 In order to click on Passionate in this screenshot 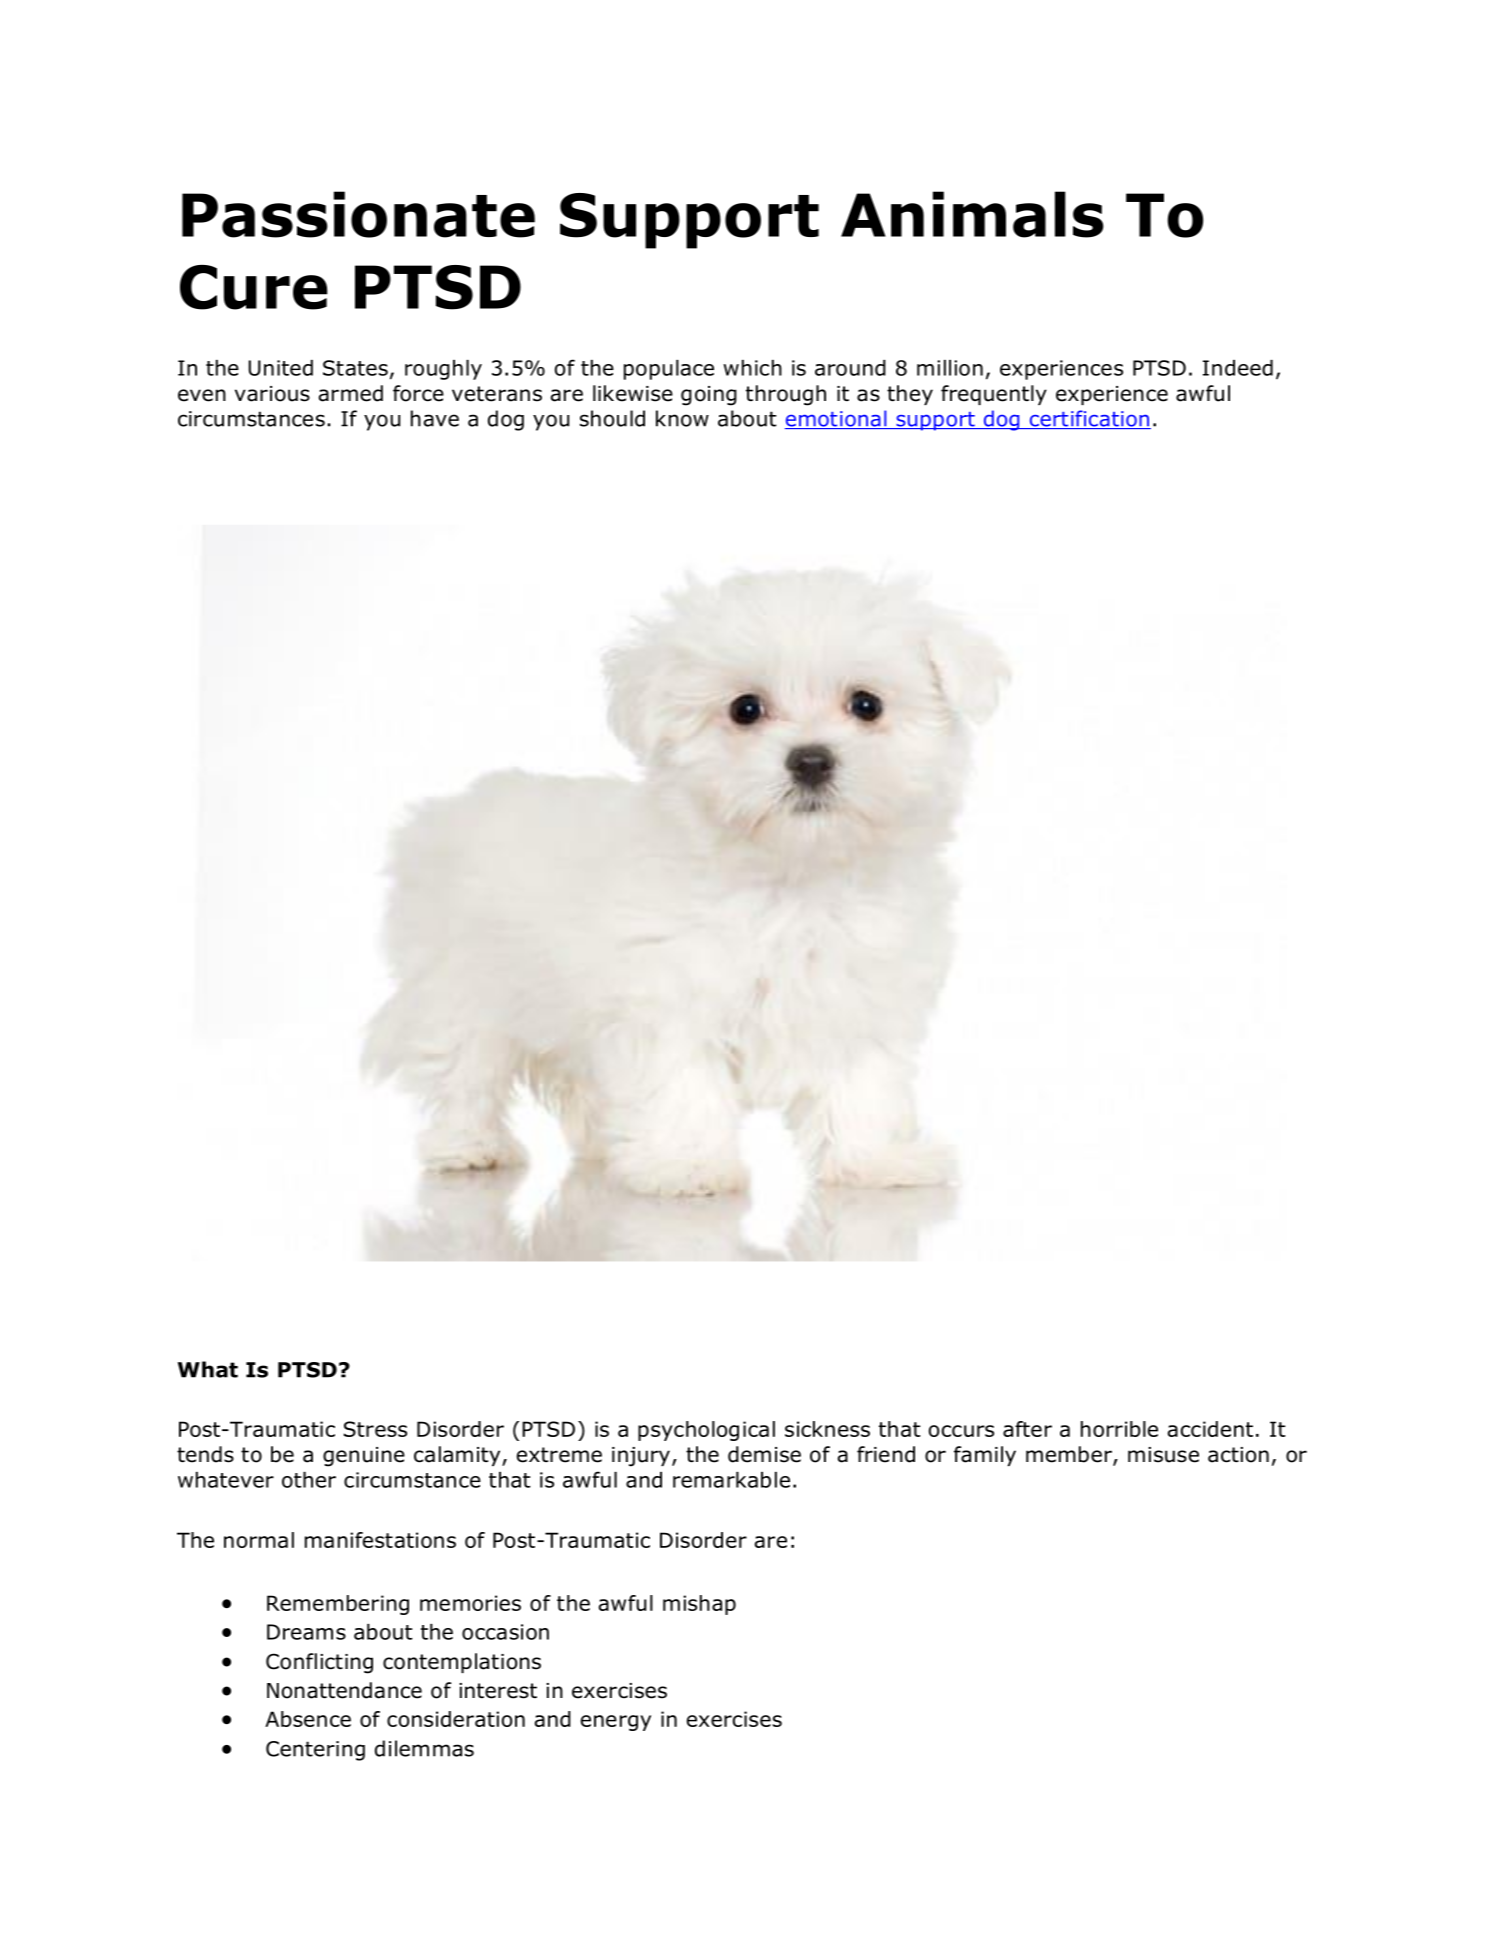, I will do `click(358, 214)`.
